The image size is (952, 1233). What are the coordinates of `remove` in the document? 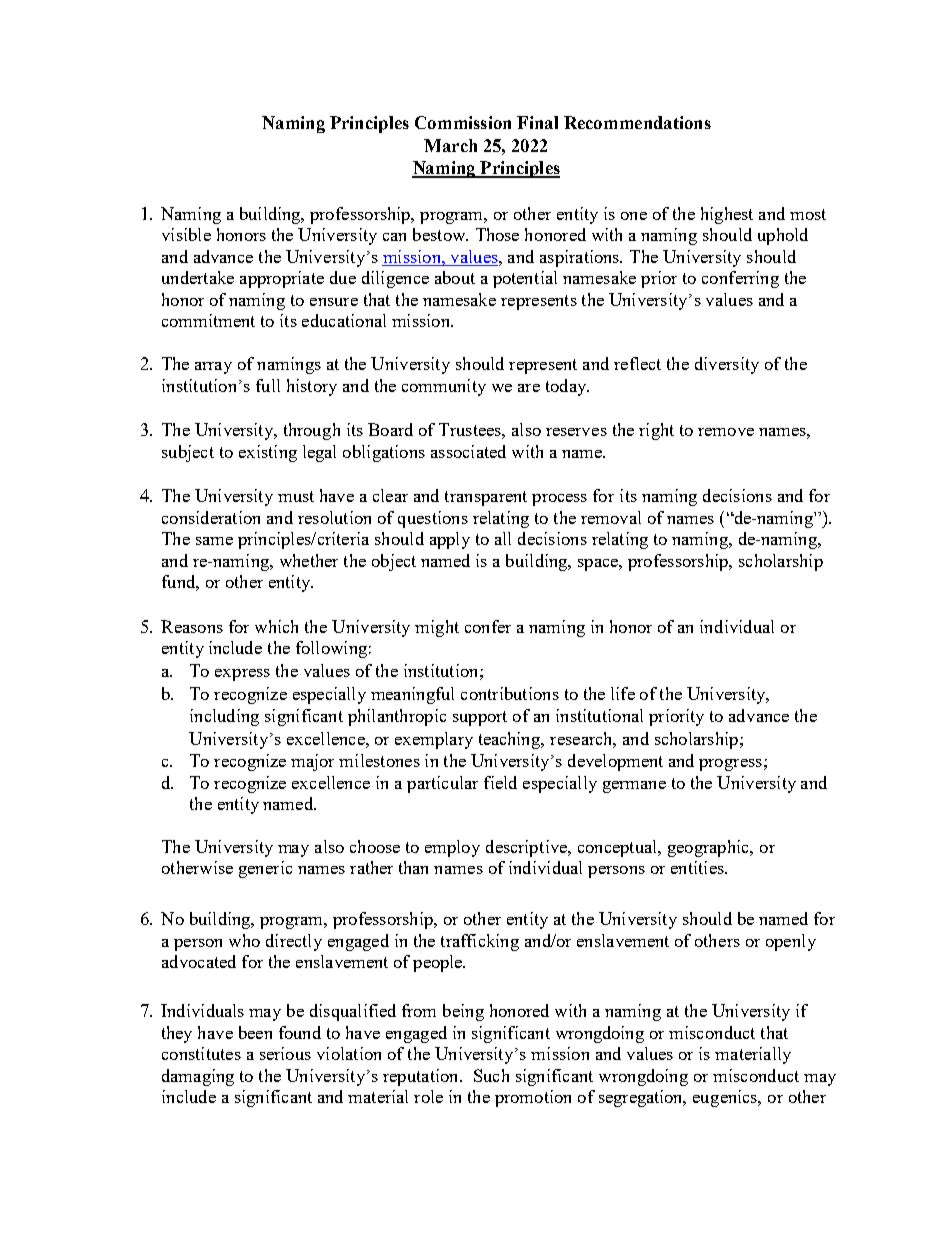 It's located at (726, 432).
